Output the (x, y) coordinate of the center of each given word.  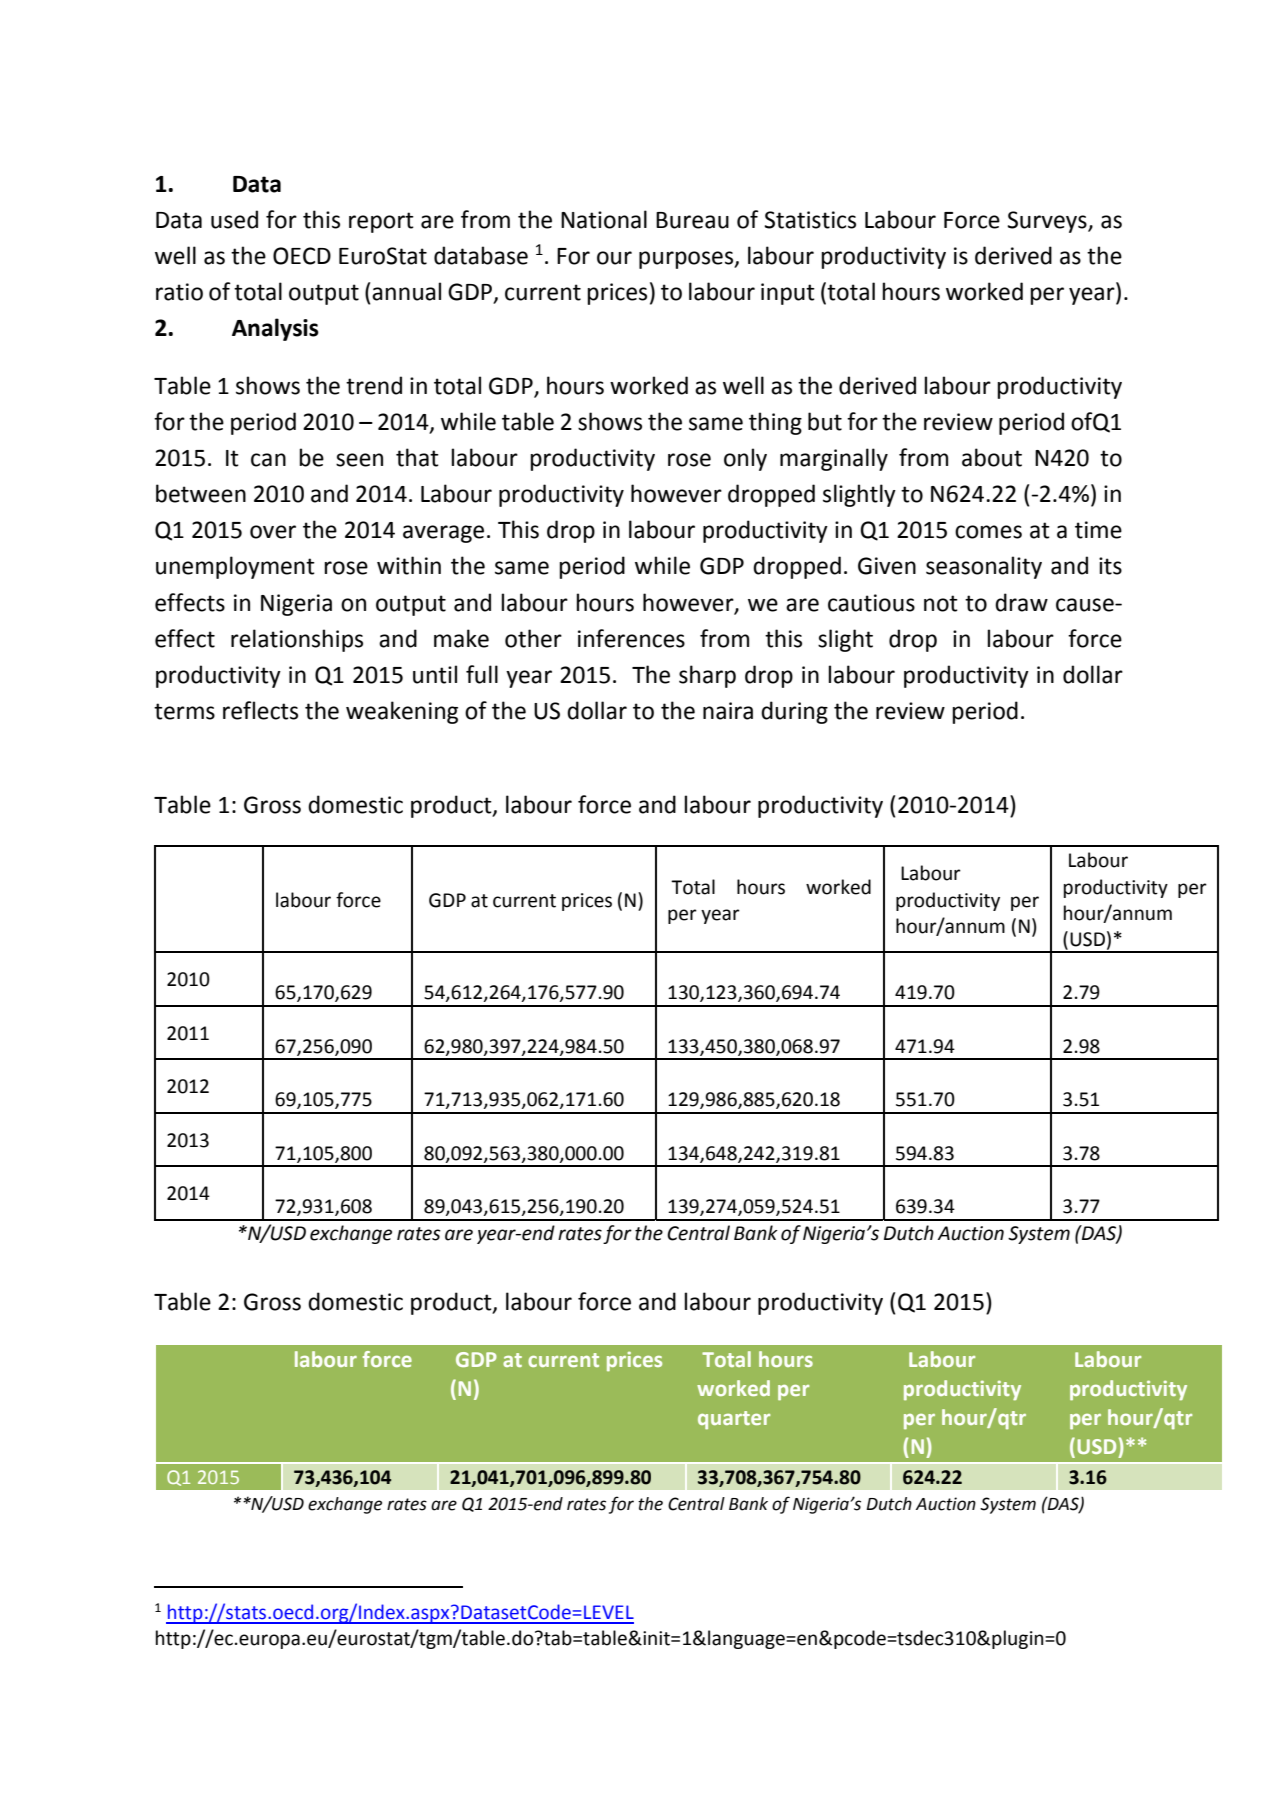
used (234, 219)
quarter (734, 1420)
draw (1021, 602)
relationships (297, 640)
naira (728, 711)
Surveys (1048, 222)
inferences (631, 638)
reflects (260, 710)
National (604, 219)
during (794, 712)
